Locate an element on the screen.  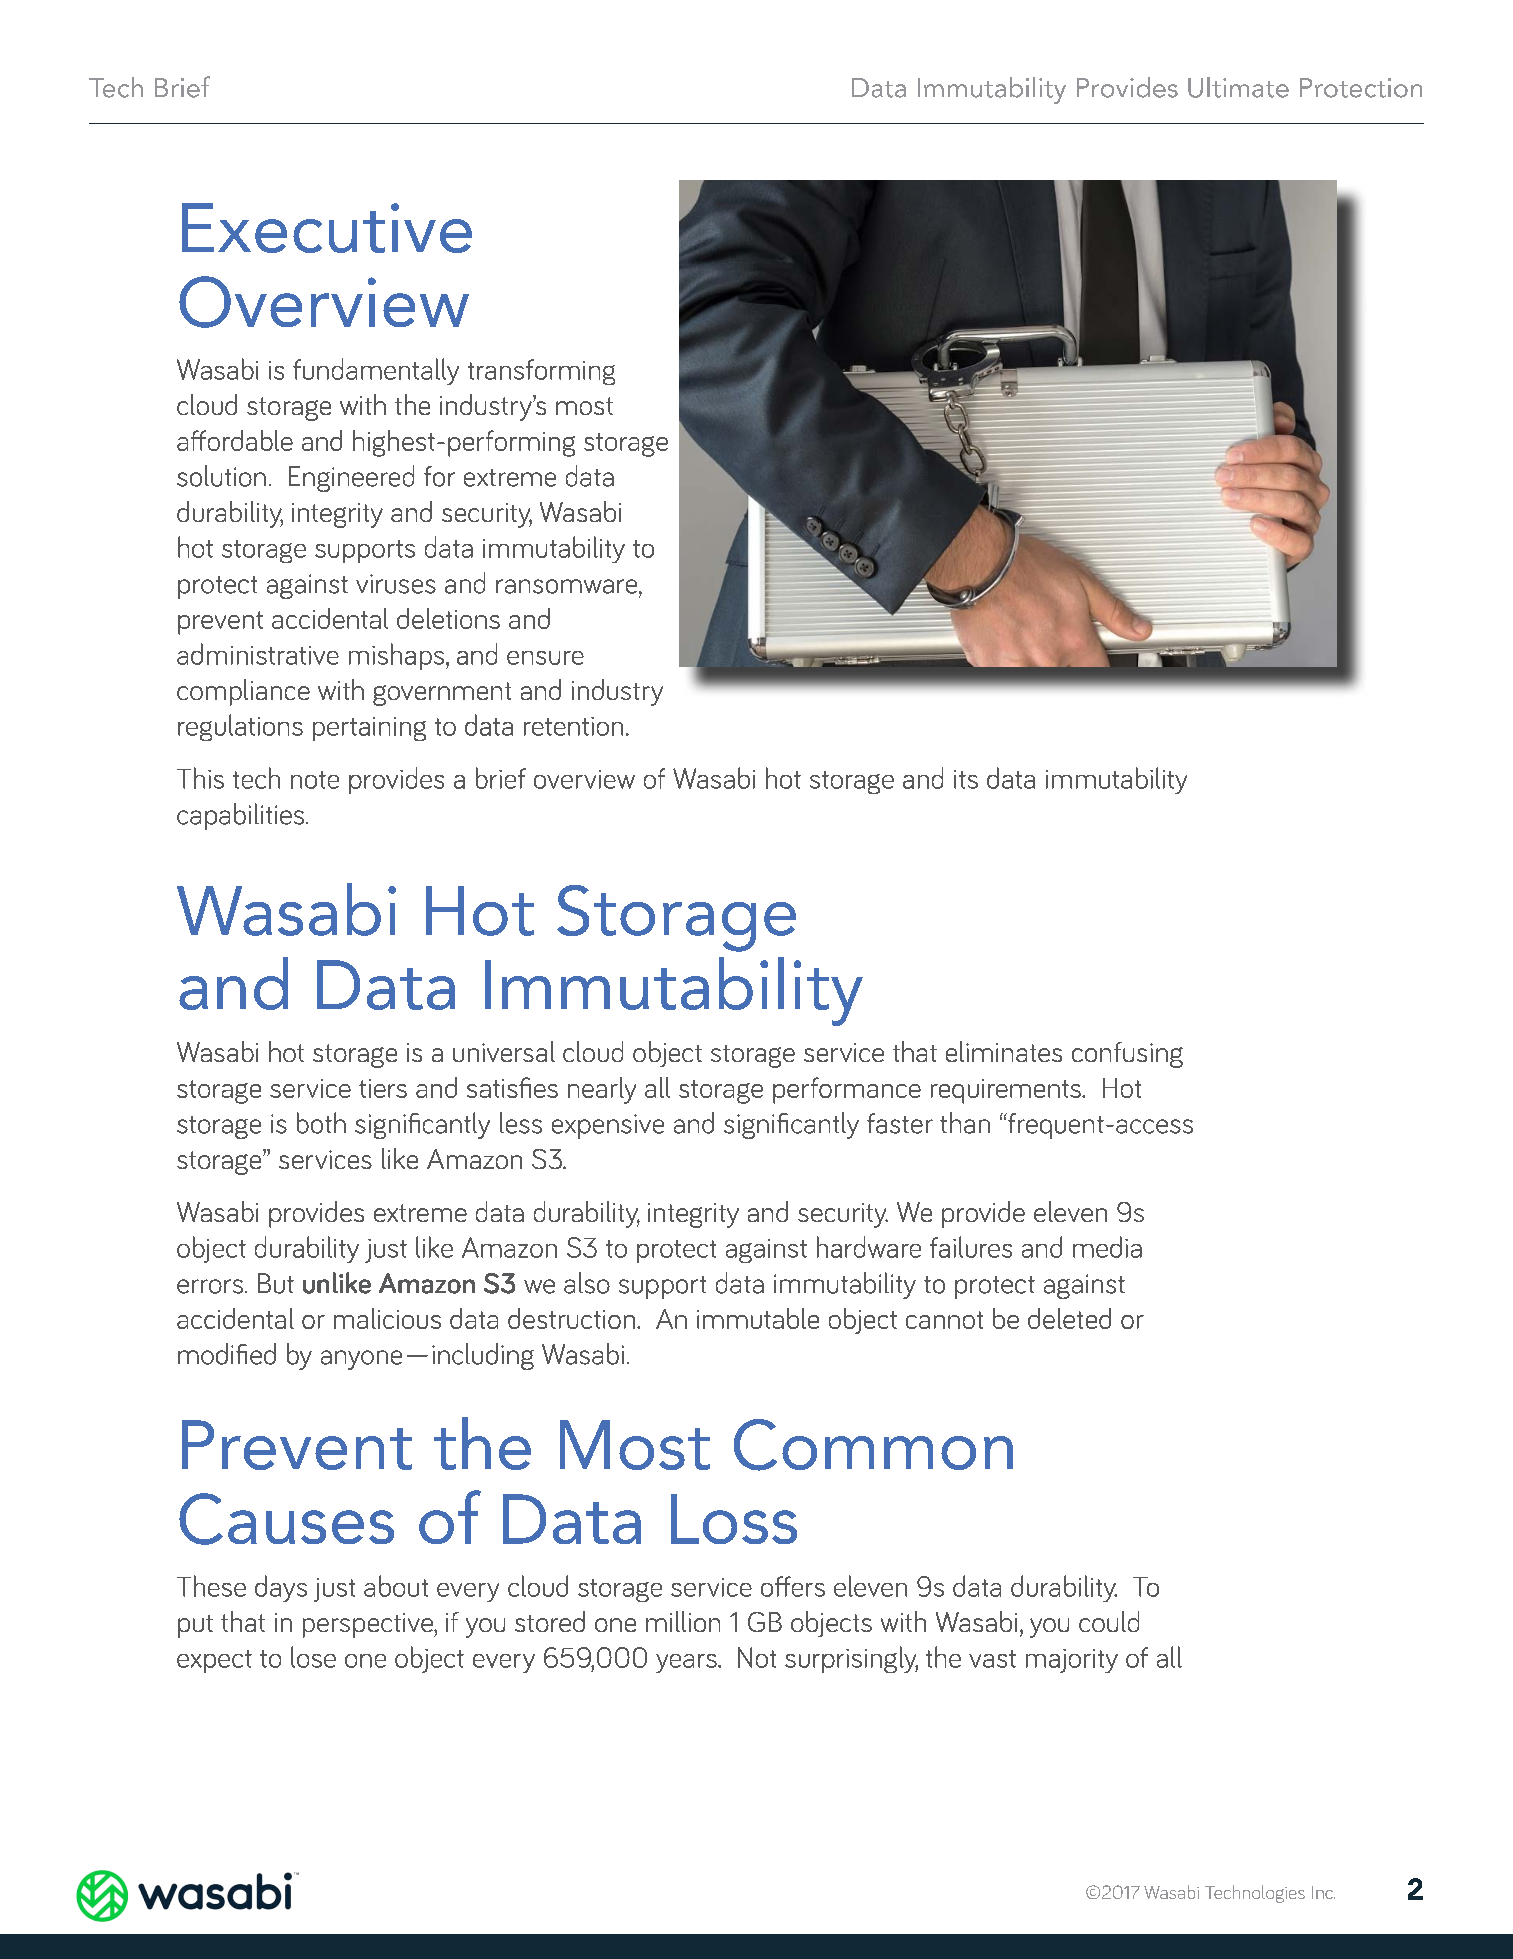
confusing is located at coordinates (1127, 1055).
